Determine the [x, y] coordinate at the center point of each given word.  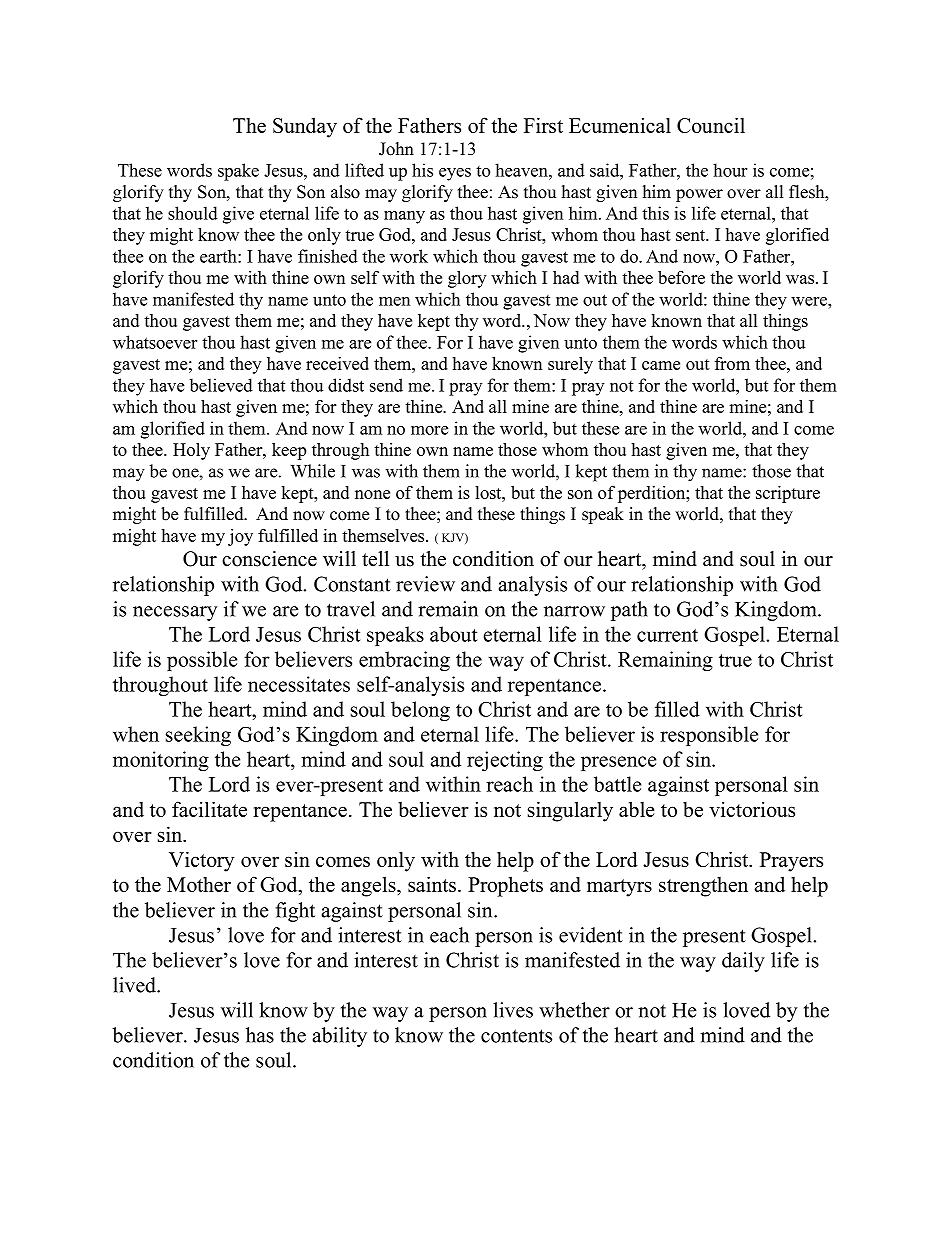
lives [513, 1010]
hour [730, 170]
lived [136, 985]
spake [238, 172]
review [425, 584]
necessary [175, 613]
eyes [455, 174]
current [667, 635]
